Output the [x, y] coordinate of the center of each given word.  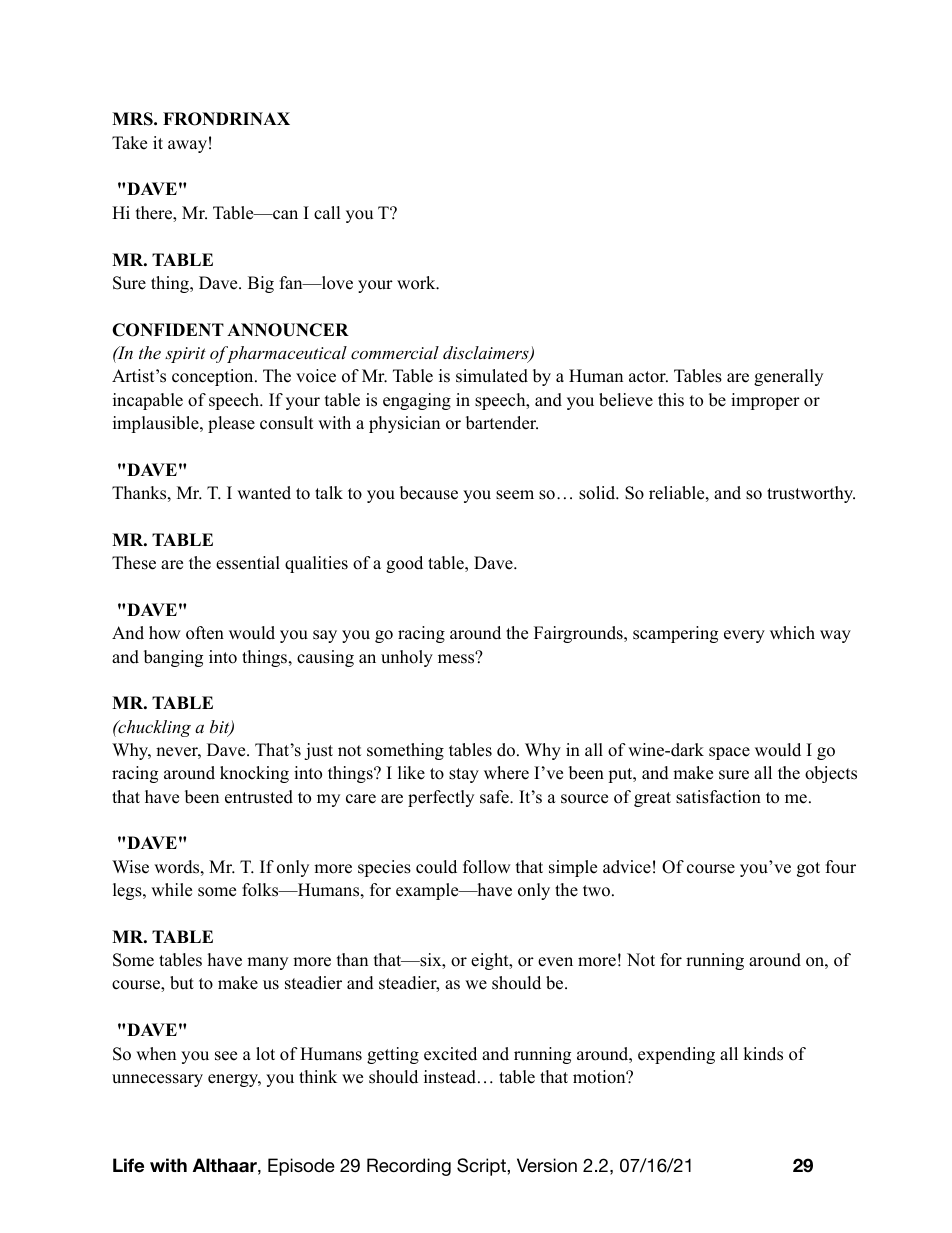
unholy [407, 658]
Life [128, 1165]
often [205, 633]
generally [788, 377]
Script [482, 1167]
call [327, 213]
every [744, 636]
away [187, 146]
